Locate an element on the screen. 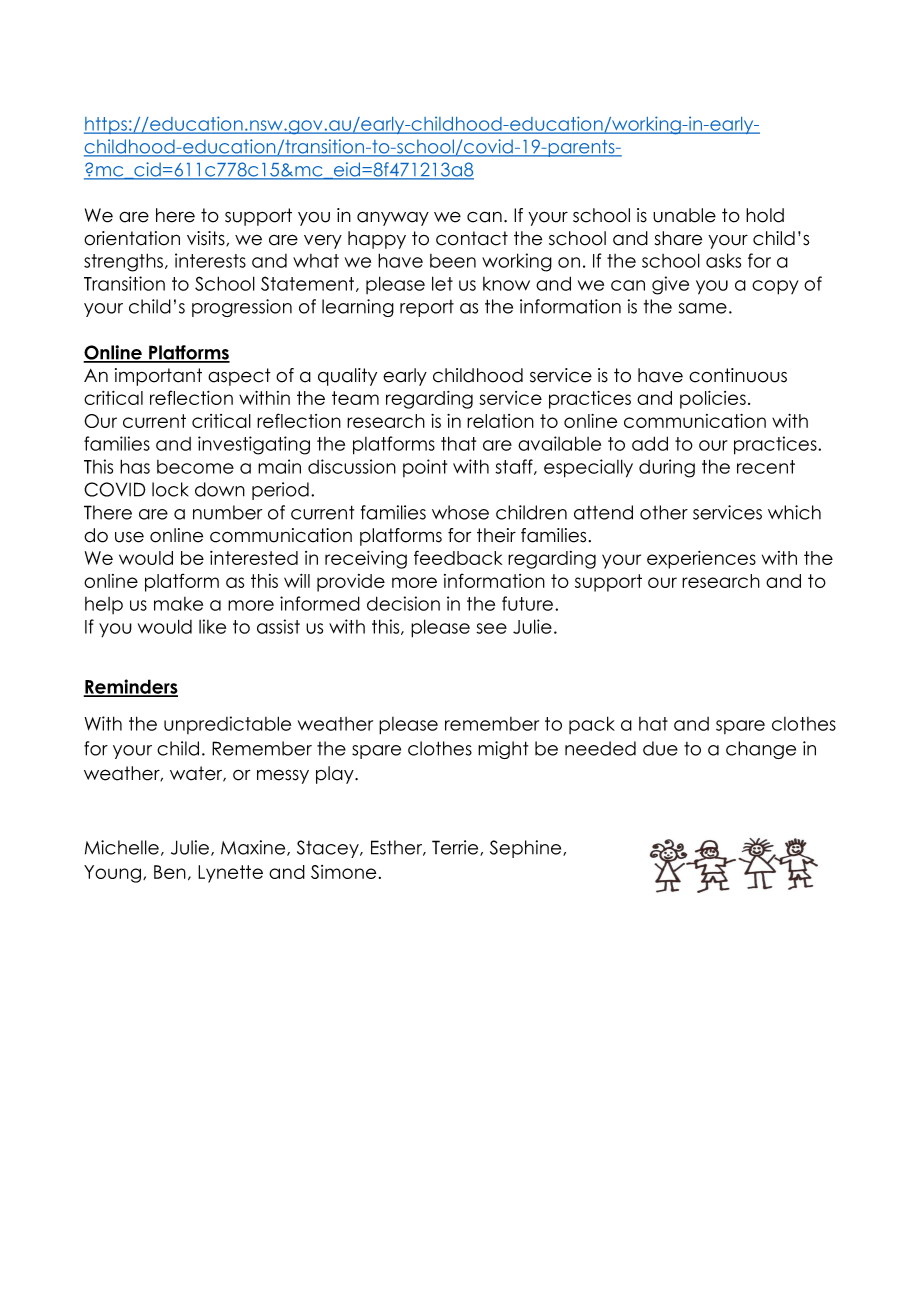 This screenshot has height=1308, width=924. use is located at coordinates (129, 537).
